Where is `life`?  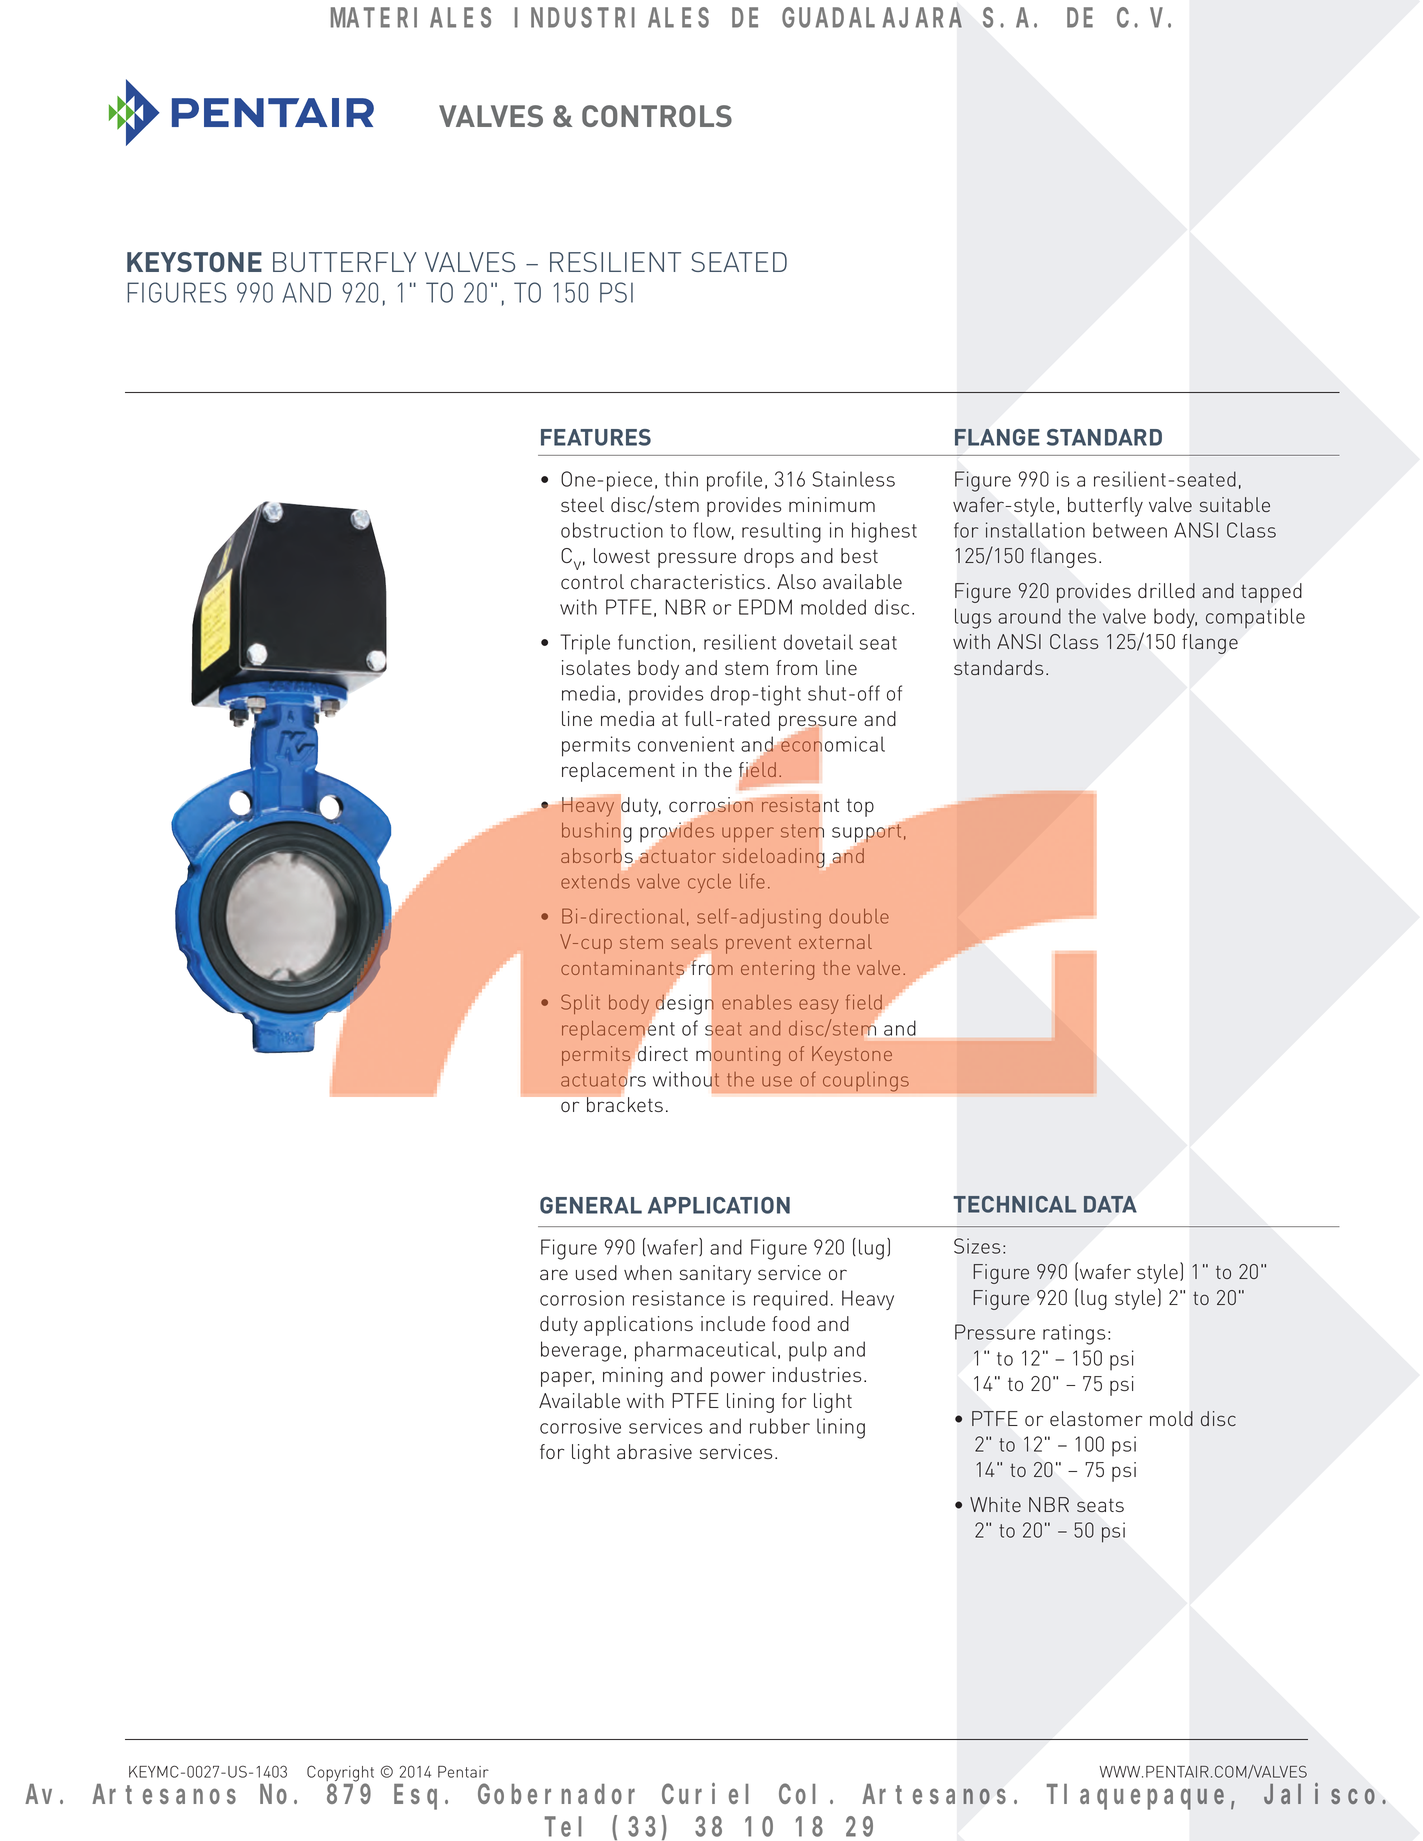
life is located at coordinates (752, 881).
